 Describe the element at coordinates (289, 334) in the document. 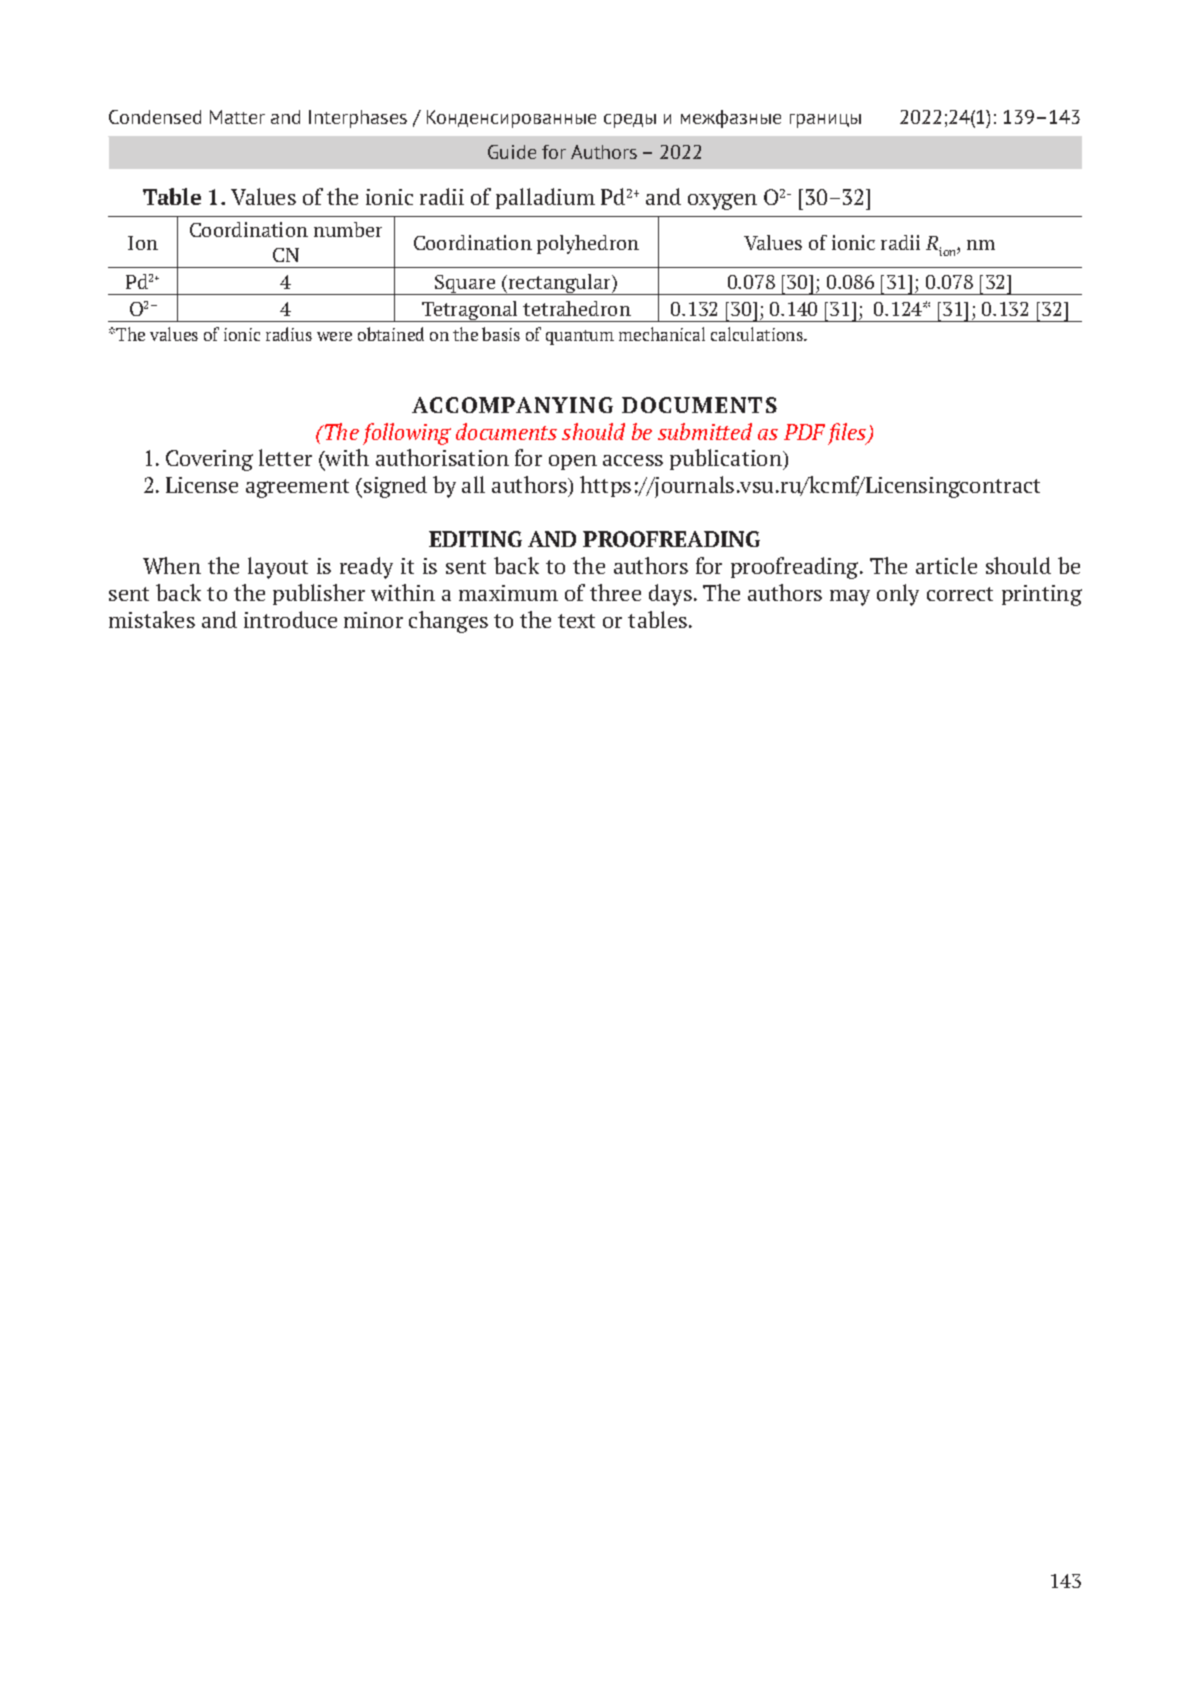

I see `radius` at that location.
